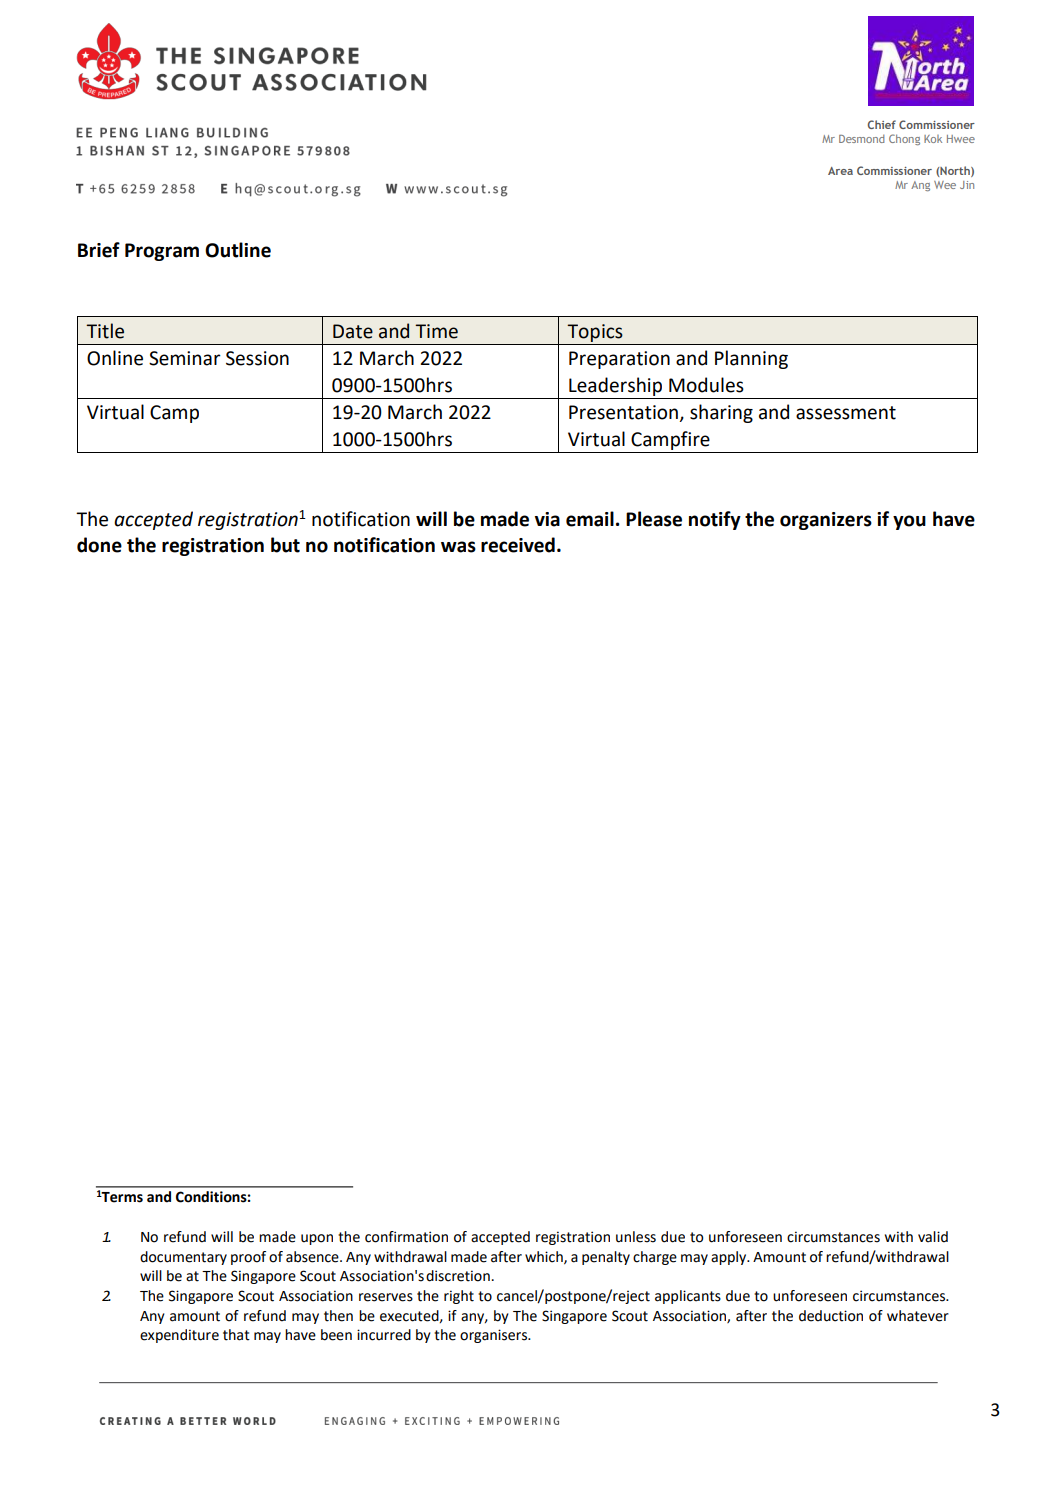 The height and width of the screenshot is (1505, 1064). What do you see at coordinates (826, 521) in the screenshot?
I see `organizers` at bounding box center [826, 521].
